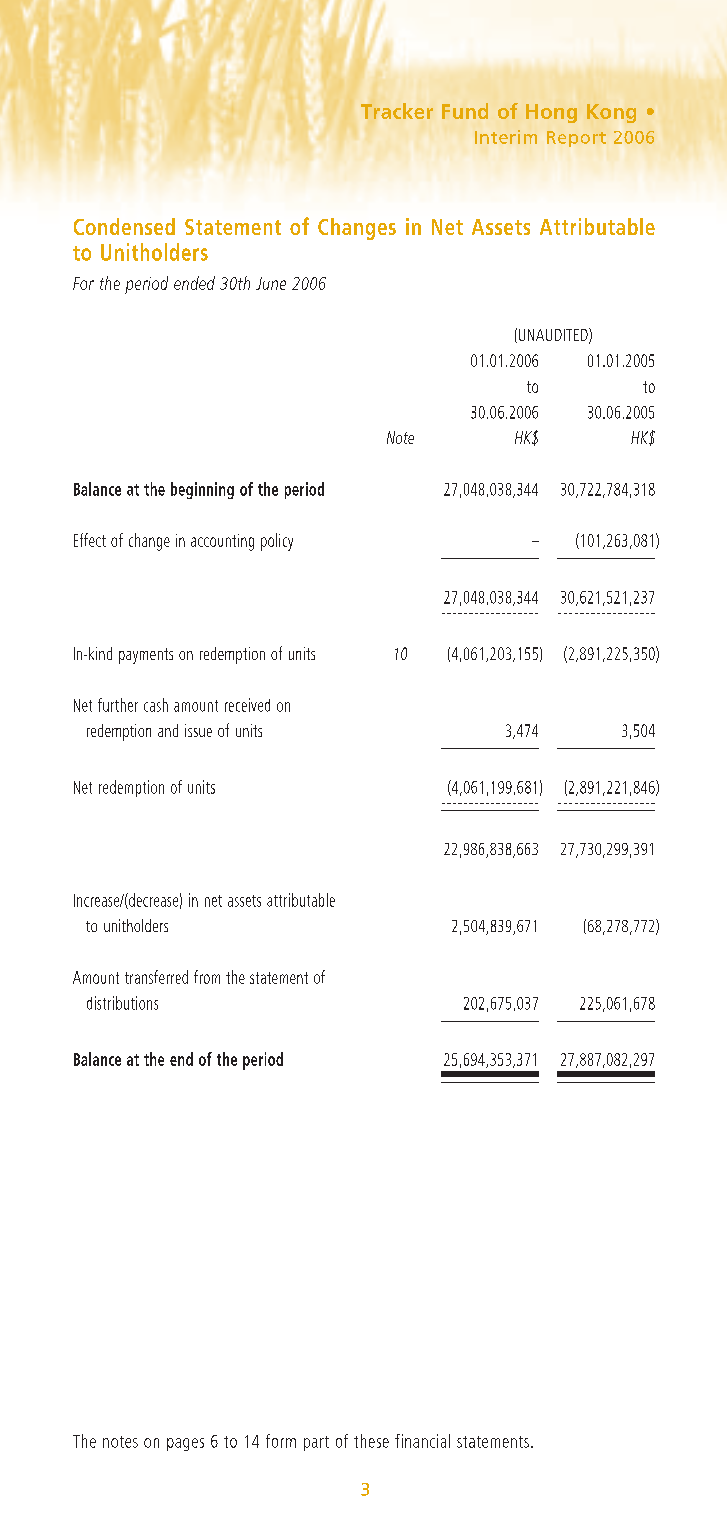  I want to click on these, so click(371, 1441).
